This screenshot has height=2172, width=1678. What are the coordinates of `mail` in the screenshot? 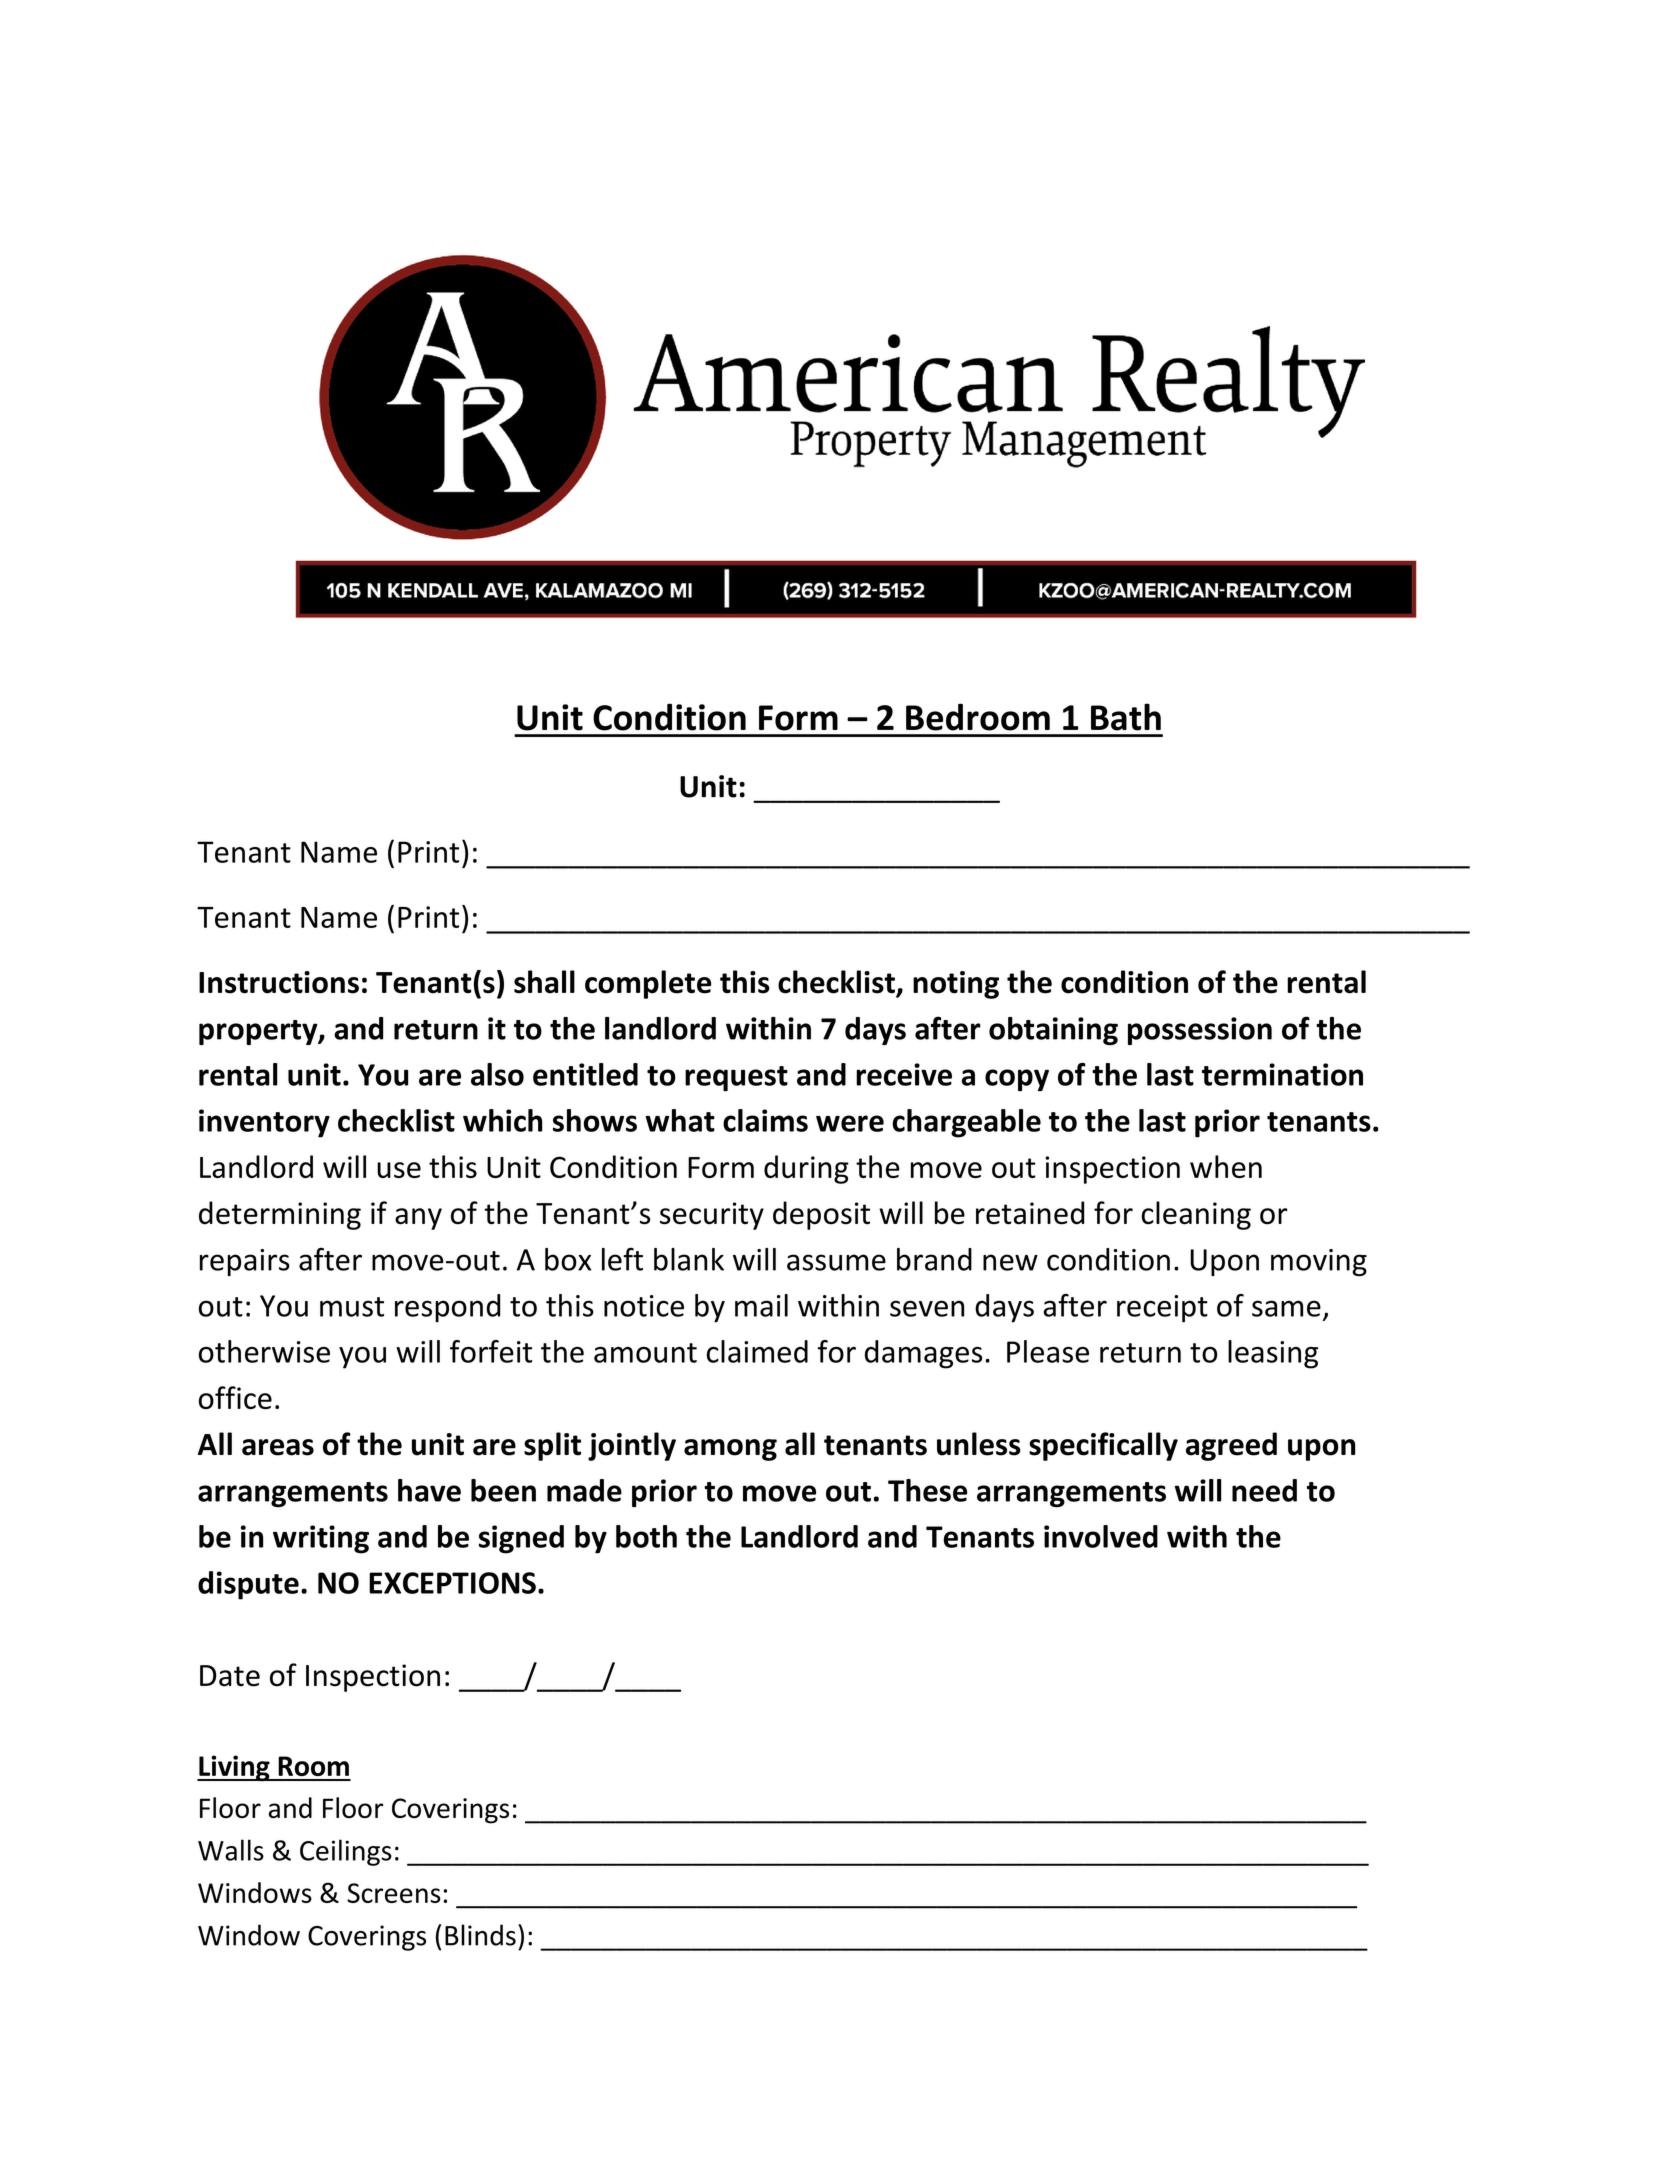 It's located at (761, 1305).
